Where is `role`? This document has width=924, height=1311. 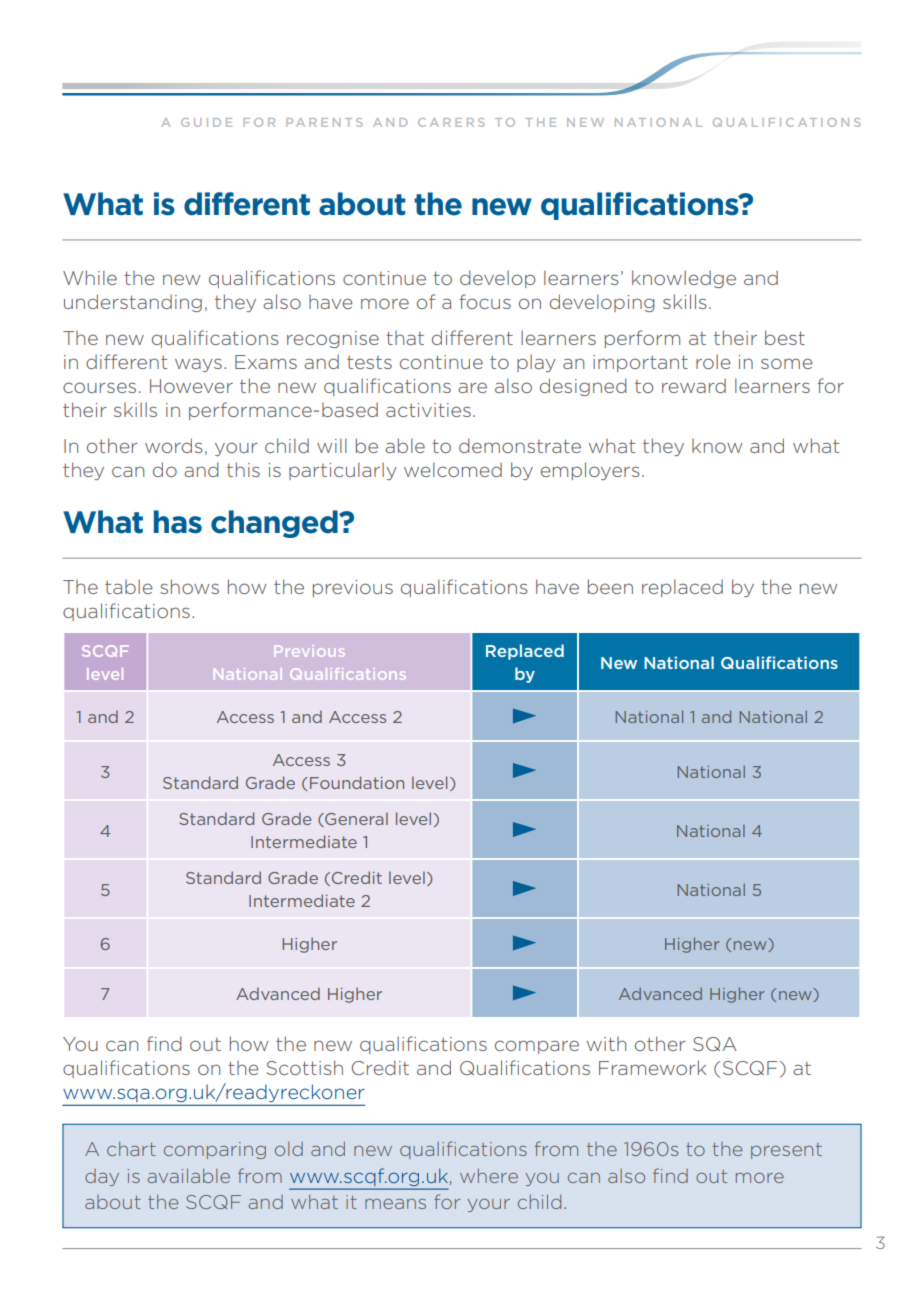
role is located at coordinates (713, 361).
